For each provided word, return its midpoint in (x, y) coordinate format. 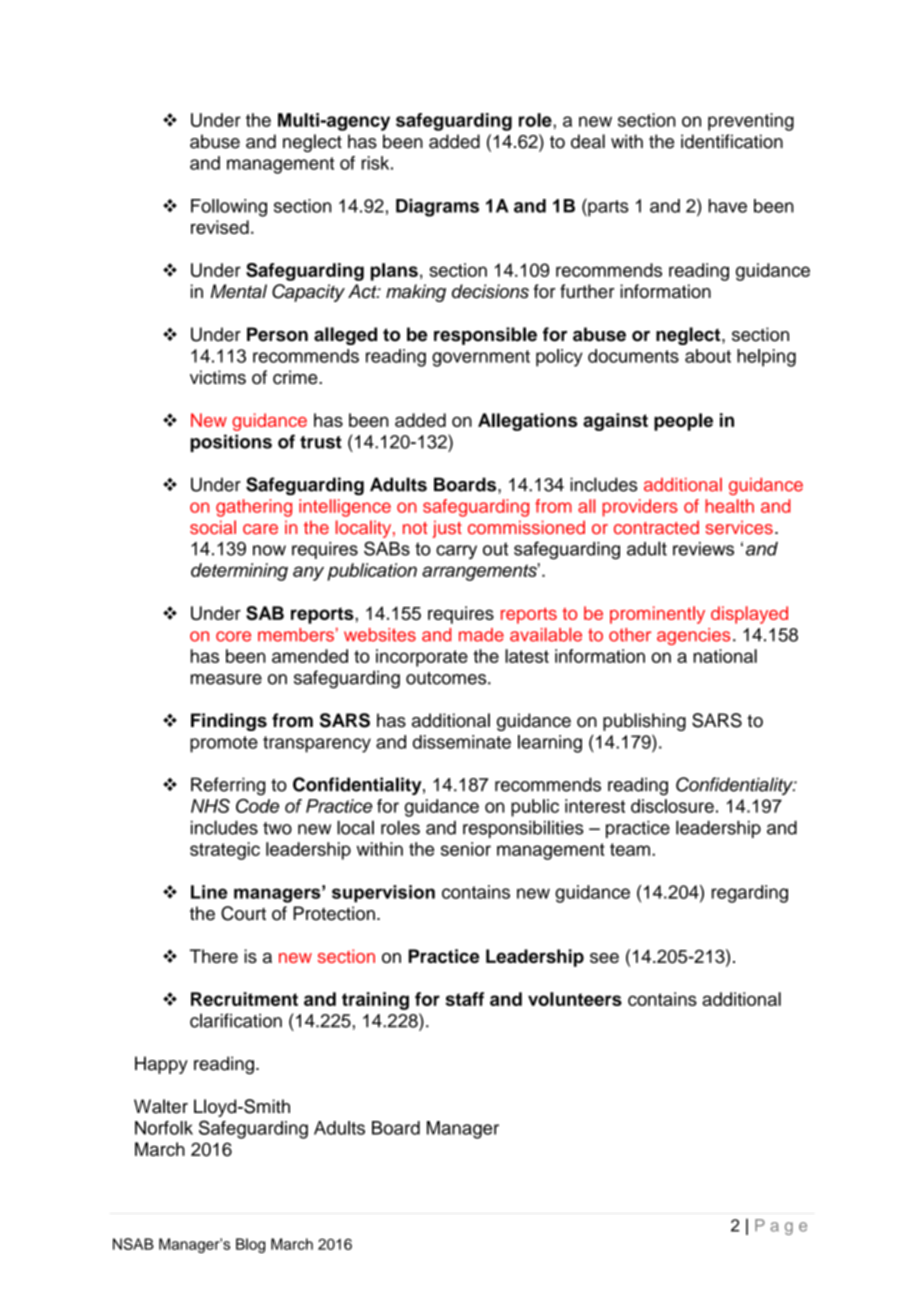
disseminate (462, 742)
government (481, 358)
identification (732, 141)
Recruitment (244, 999)
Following (229, 208)
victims (218, 377)
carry (456, 552)
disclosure (672, 806)
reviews (703, 549)
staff (464, 999)
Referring (228, 786)
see (604, 958)
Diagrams (437, 208)
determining (239, 572)
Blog (250, 1245)
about (708, 356)
